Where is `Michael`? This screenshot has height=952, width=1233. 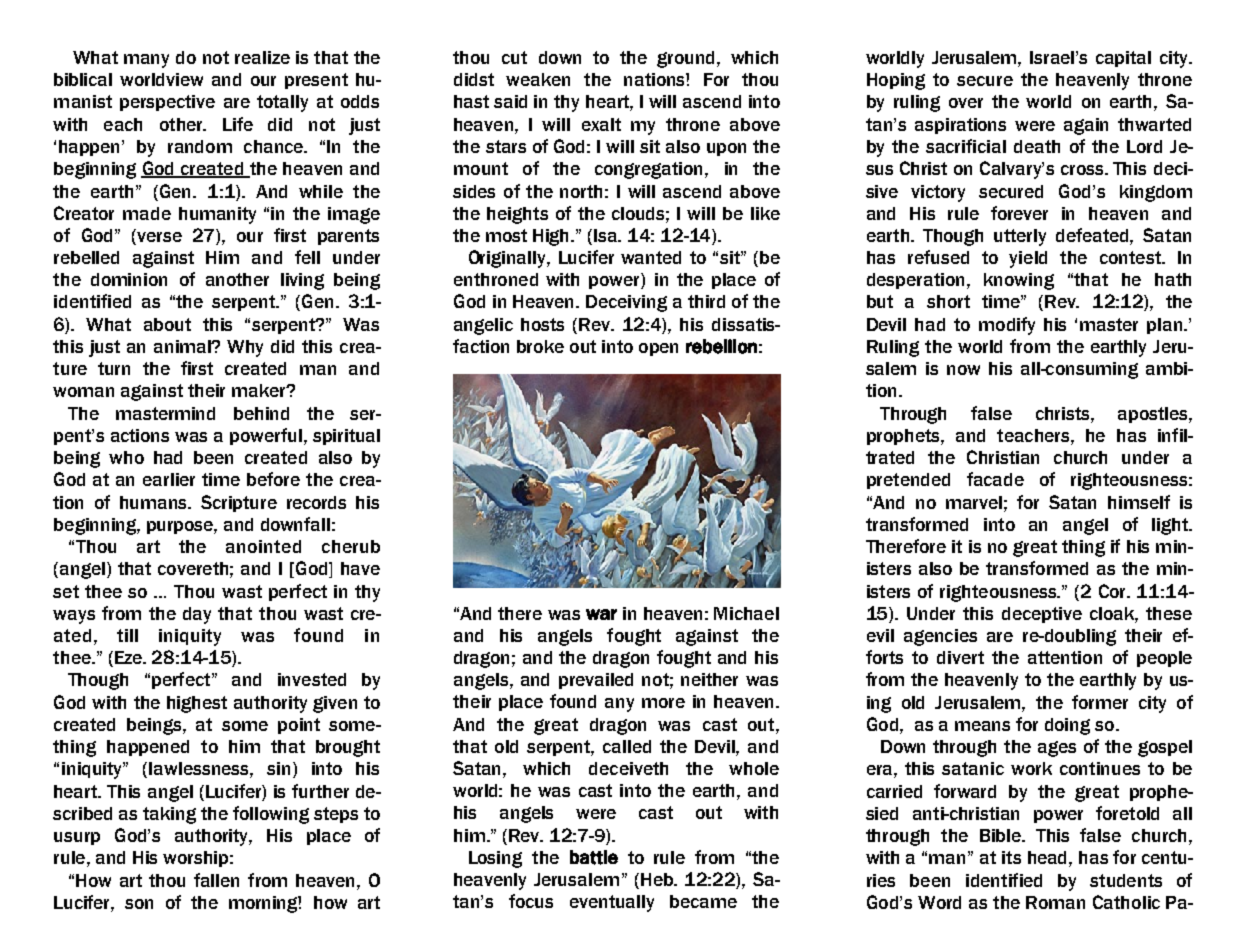
Michael is located at coordinates (746, 613).
